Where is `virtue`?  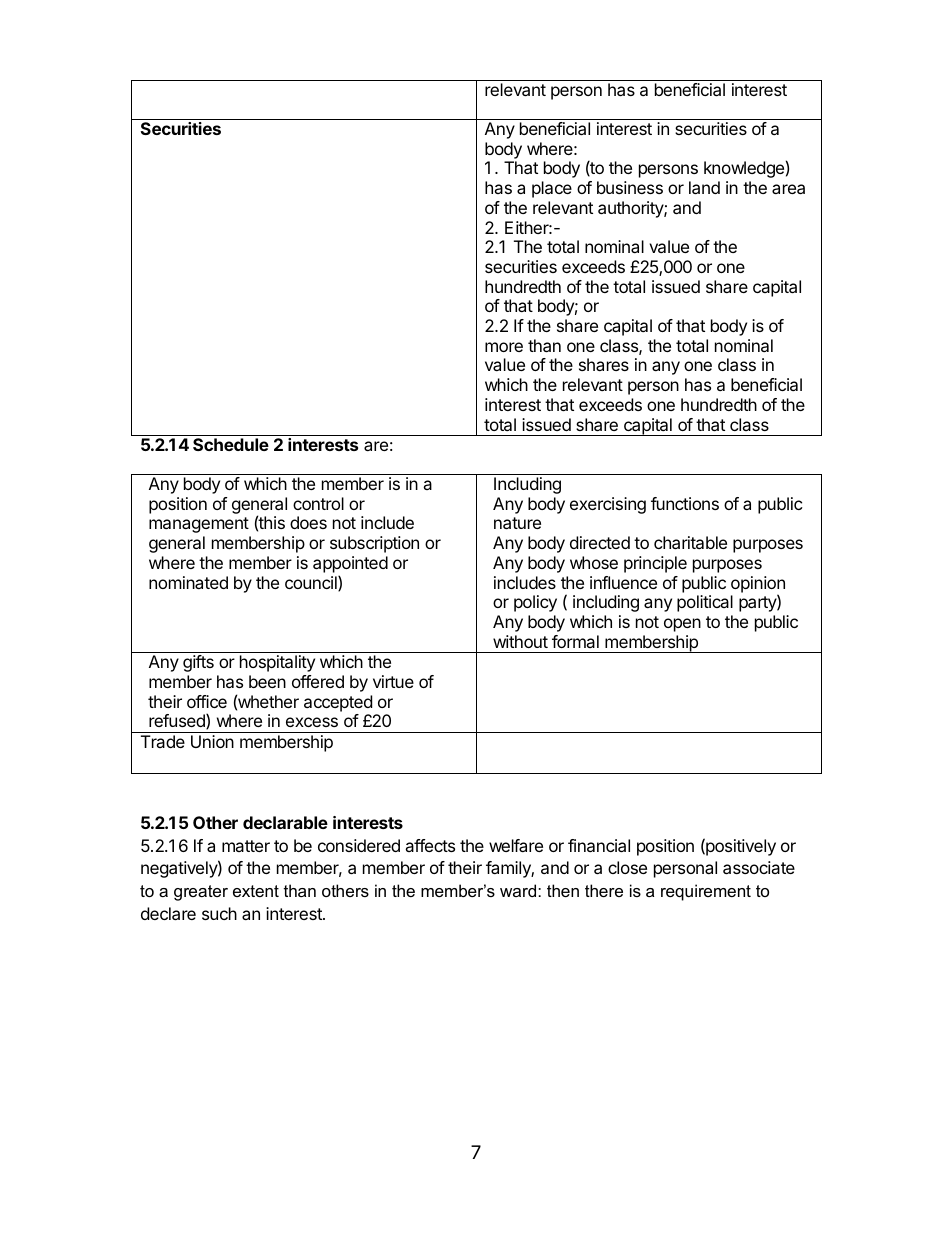 virtue is located at coordinates (393, 681).
